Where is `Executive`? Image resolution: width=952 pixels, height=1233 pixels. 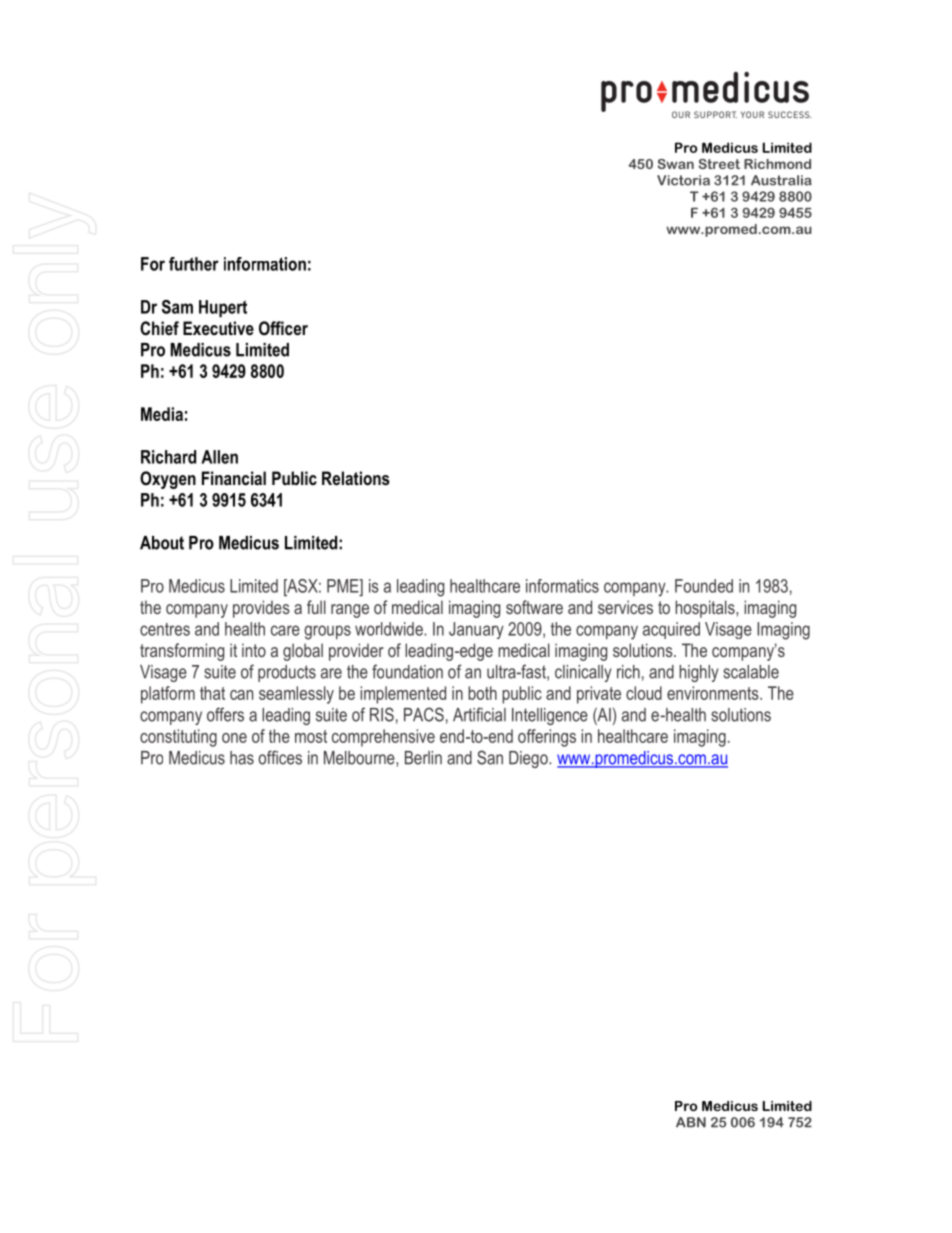
Executive is located at coordinates (218, 328).
